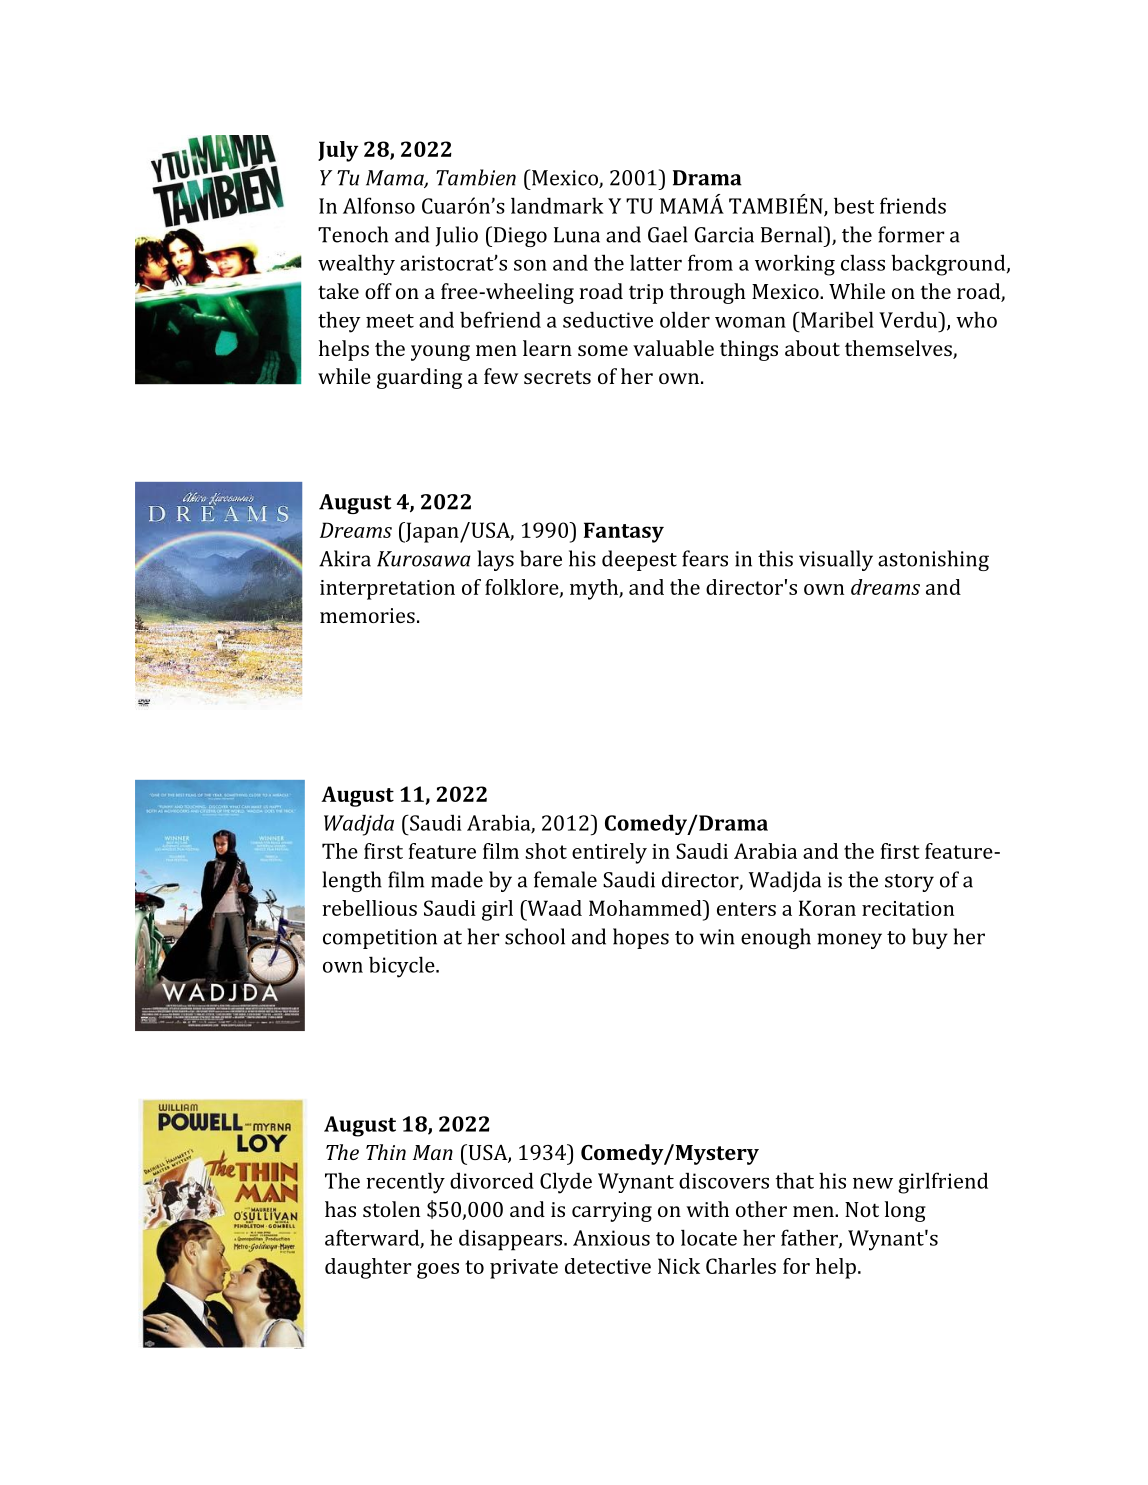  I want to click on Kurosawa, so click(424, 559).
